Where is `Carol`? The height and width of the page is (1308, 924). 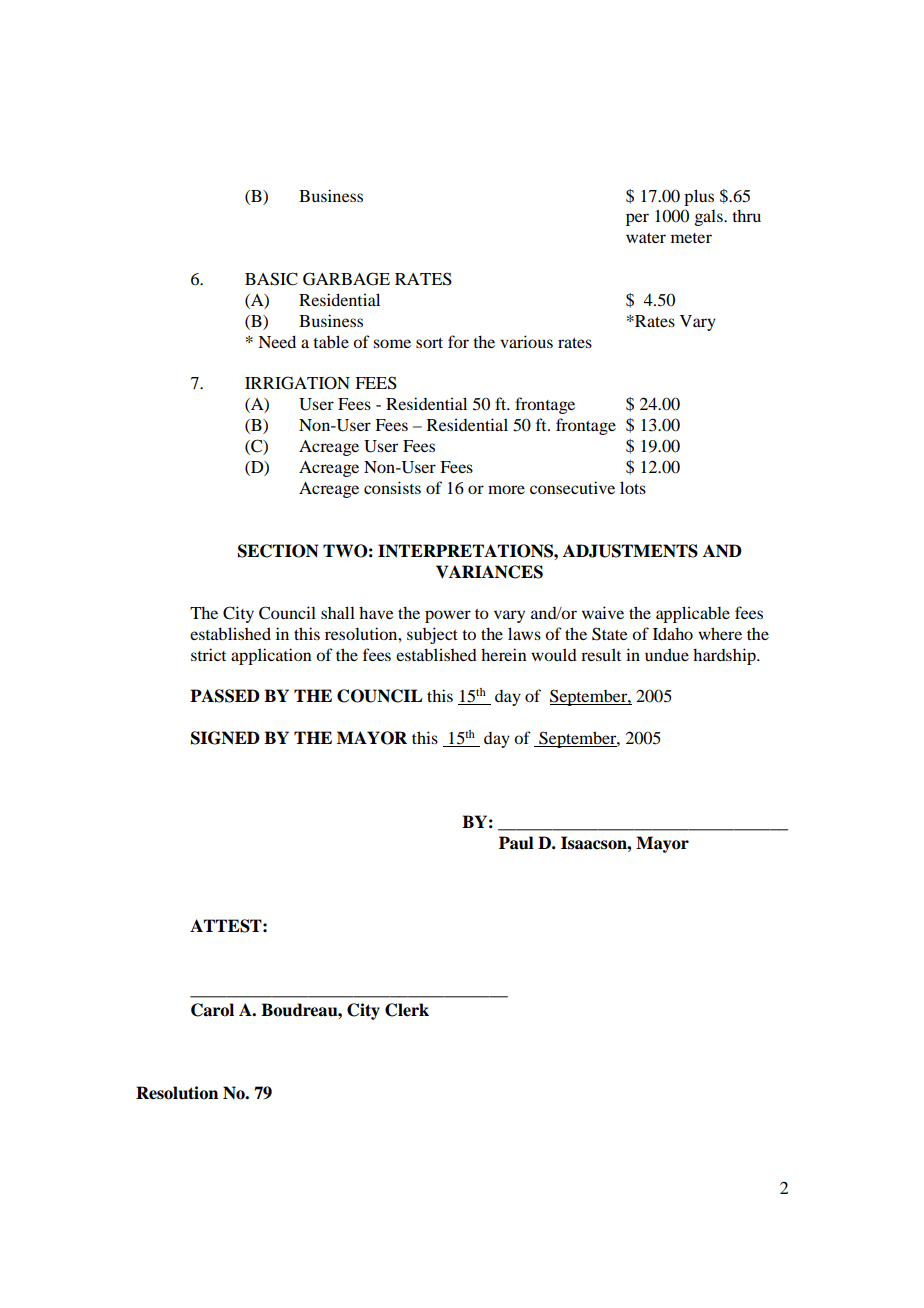 Carol is located at coordinates (212, 1010).
